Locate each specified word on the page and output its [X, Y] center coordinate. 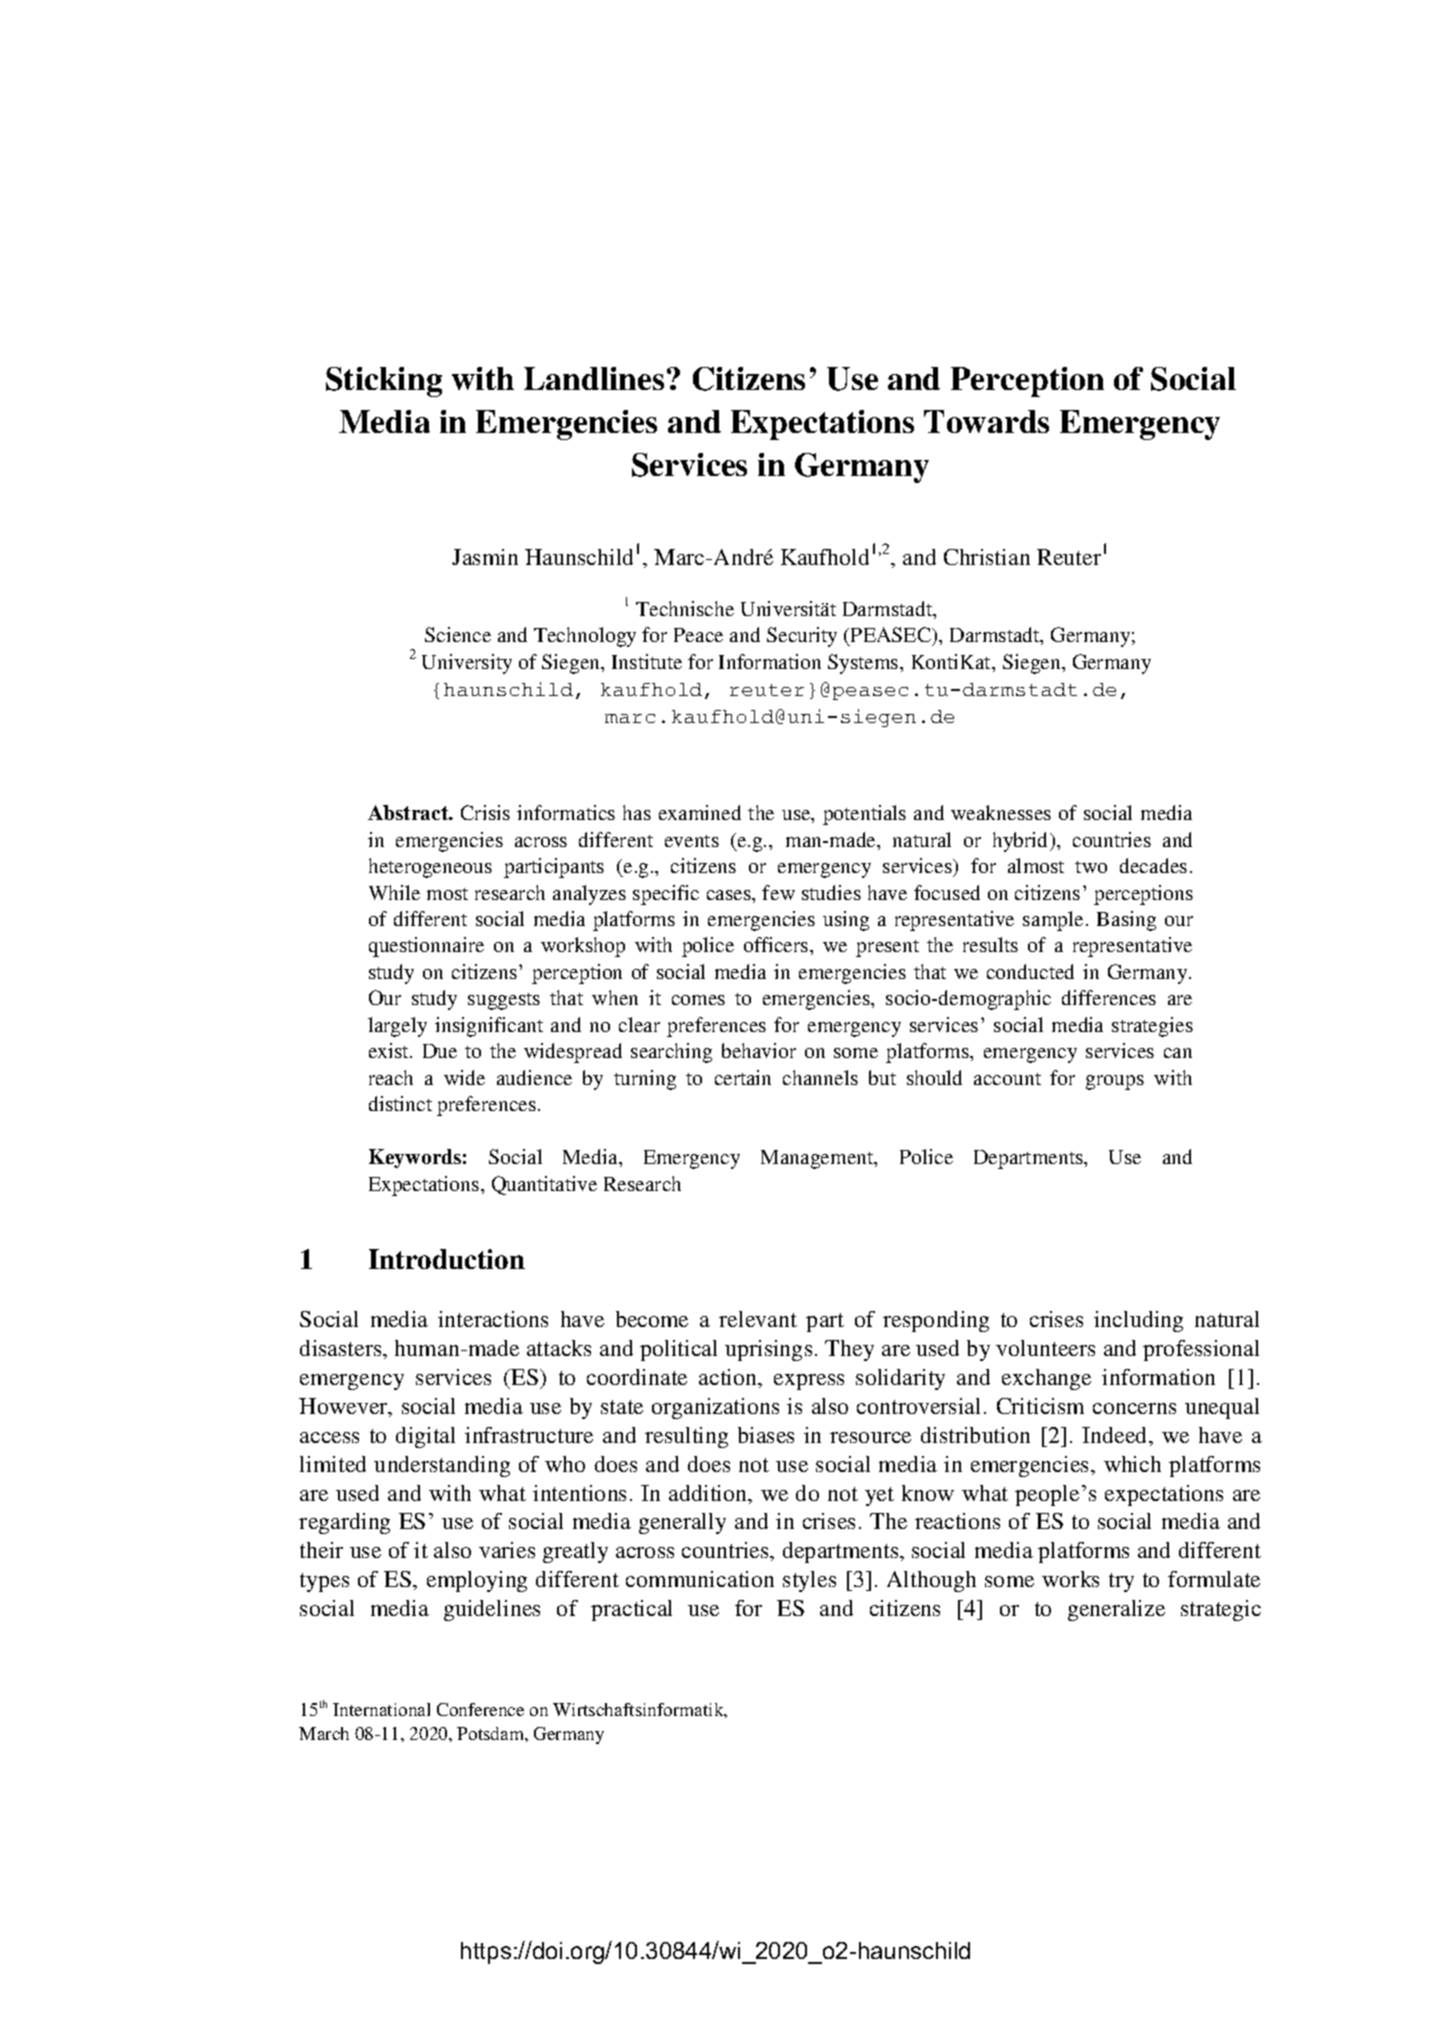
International [381, 1709]
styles [809, 1581]
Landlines [594, 378]
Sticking [384, 382]
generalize [1116, 1610]
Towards [986, 421]
